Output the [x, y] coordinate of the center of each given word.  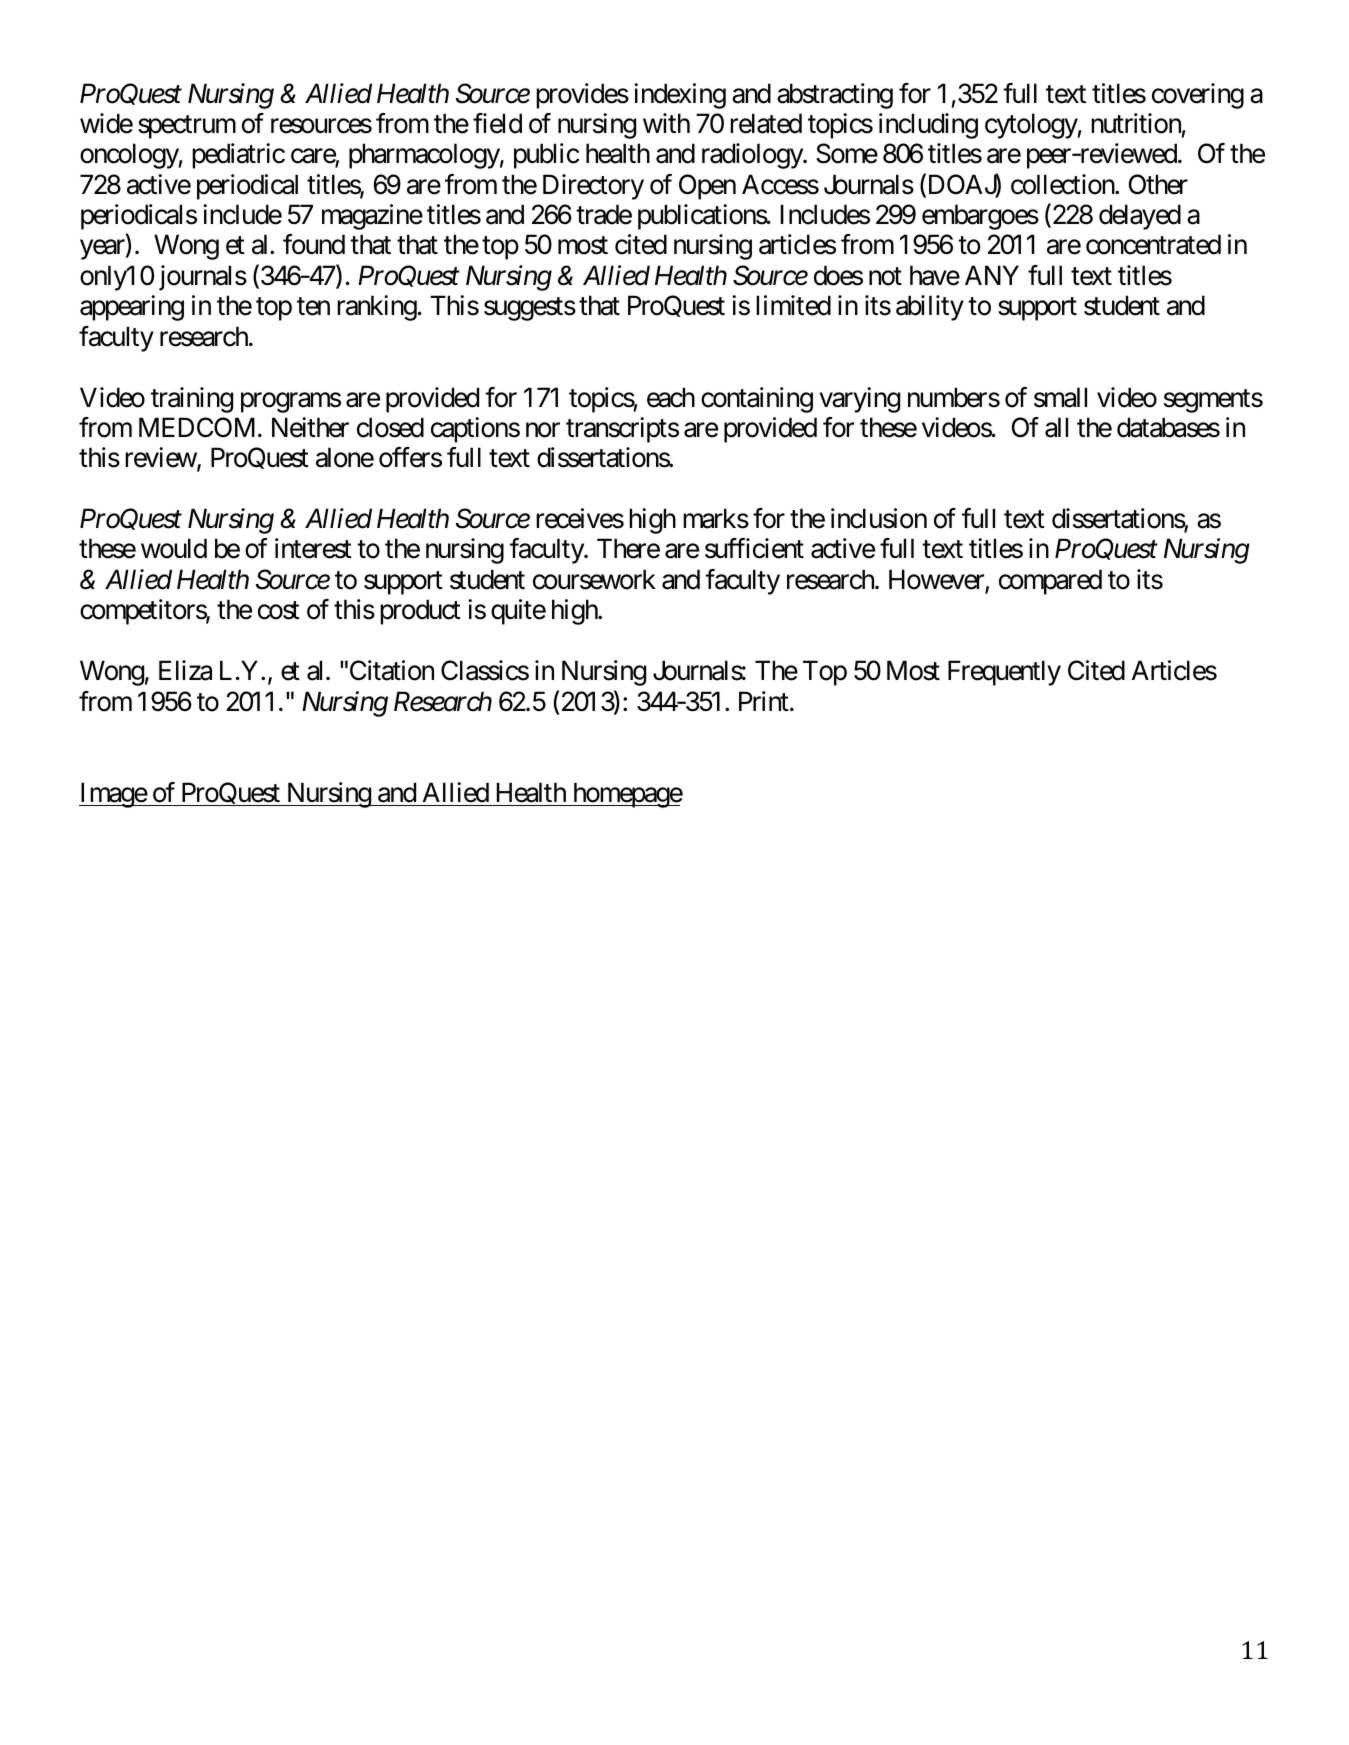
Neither [310, 427]
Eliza [185, 670]
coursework [594, 579]
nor [543, 430]
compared [1050, 582]
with [666, 123]
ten [313, 307]
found [314, 244]
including [928, 126]
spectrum [187, 127]
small [1060, 397]
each [671, 397]
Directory [593, 187]
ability [930, 308]
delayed [1140, 217]
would [174, 548]
